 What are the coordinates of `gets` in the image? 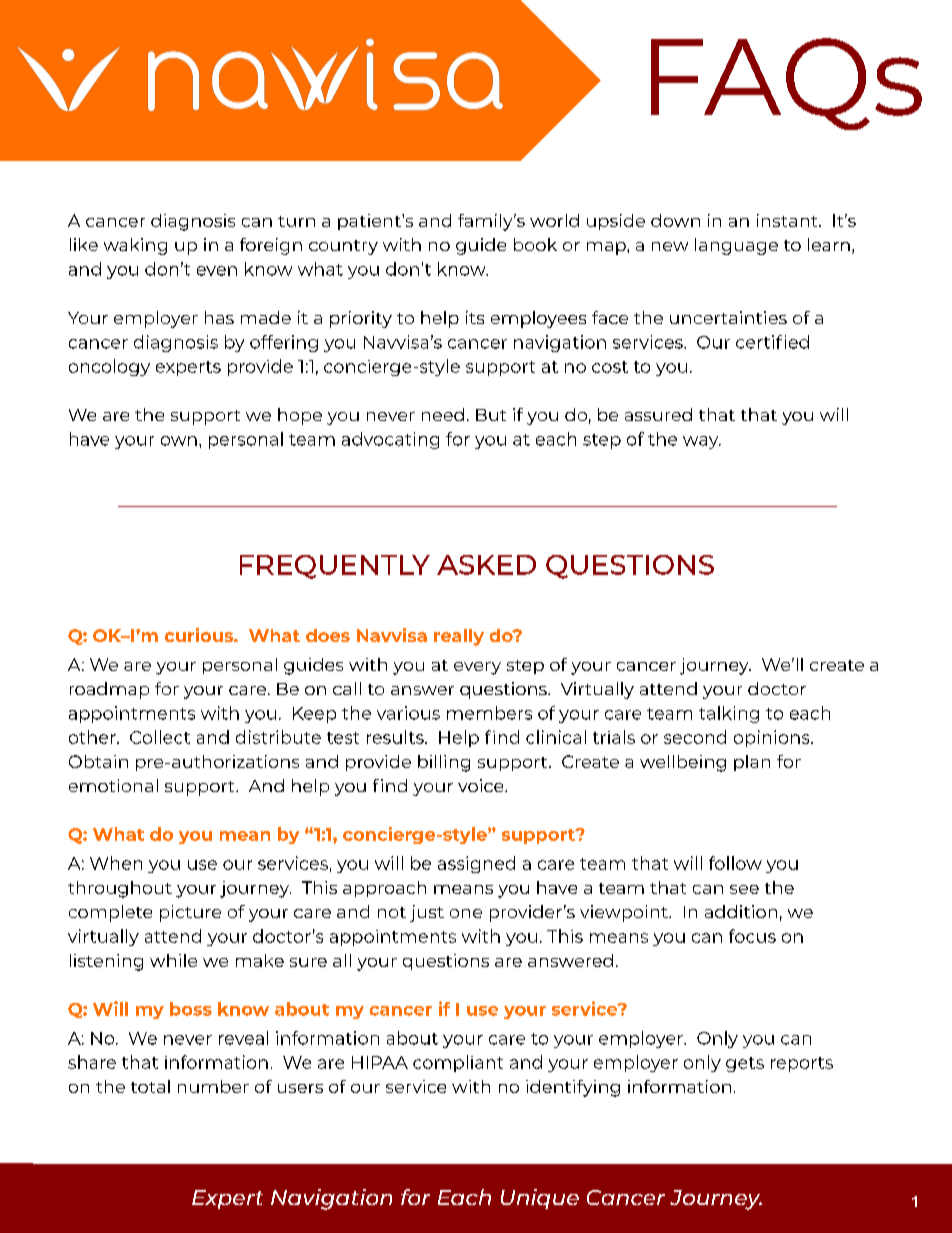 It's located at (745, 1064).
